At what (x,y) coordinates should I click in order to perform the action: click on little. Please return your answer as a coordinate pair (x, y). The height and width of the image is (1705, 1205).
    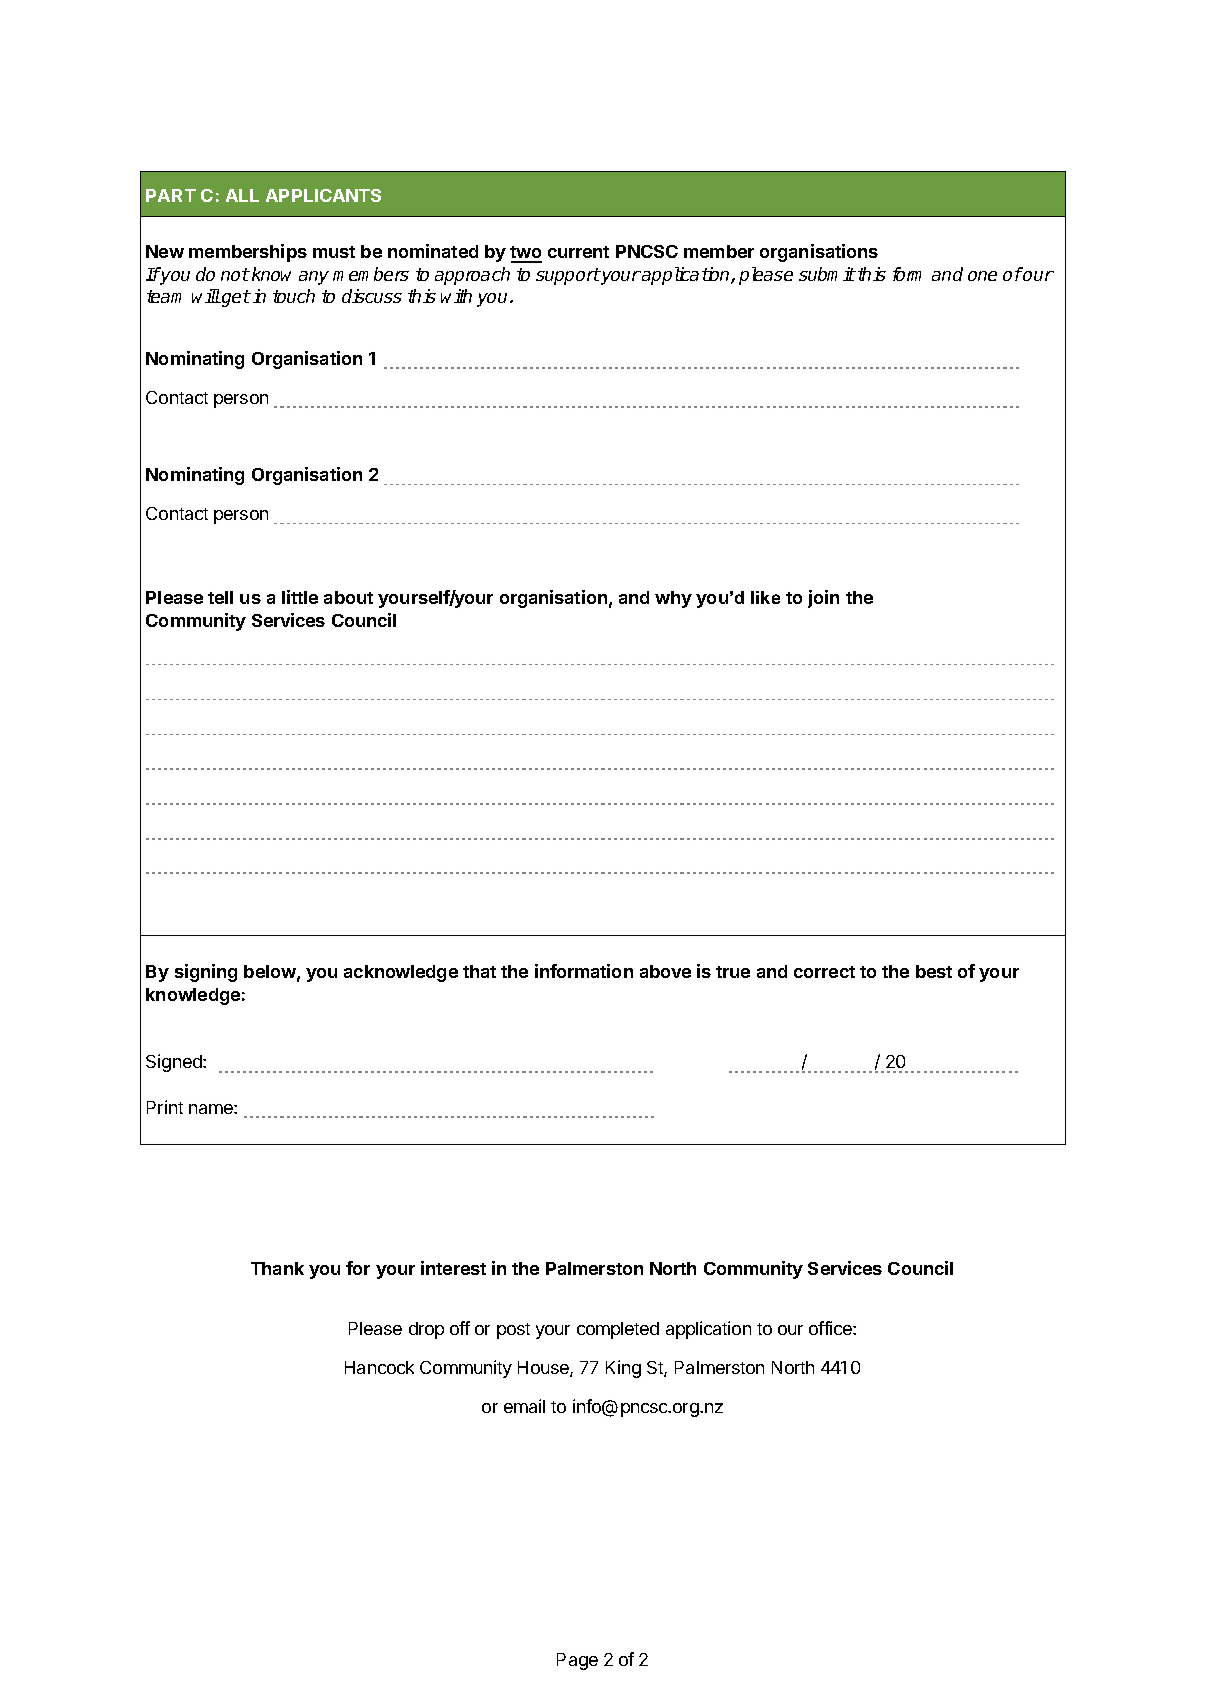
    Looking at the image, I should click on (300, 597).
